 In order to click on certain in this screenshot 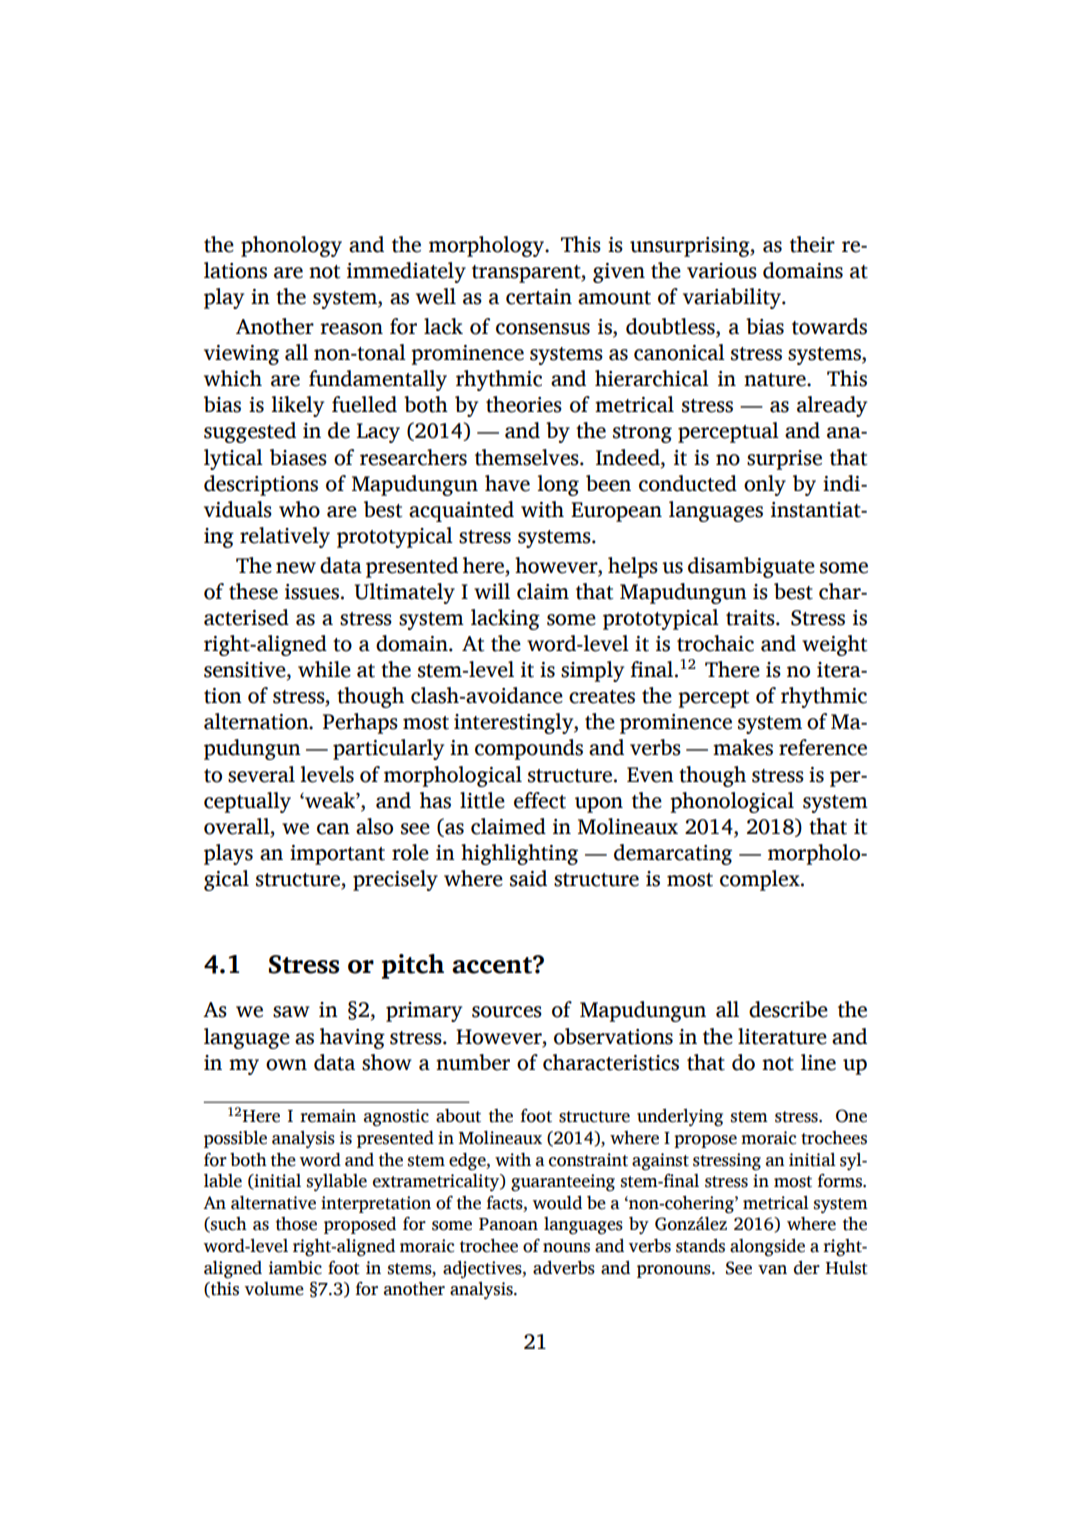, I will do `click(539, 297)`.
